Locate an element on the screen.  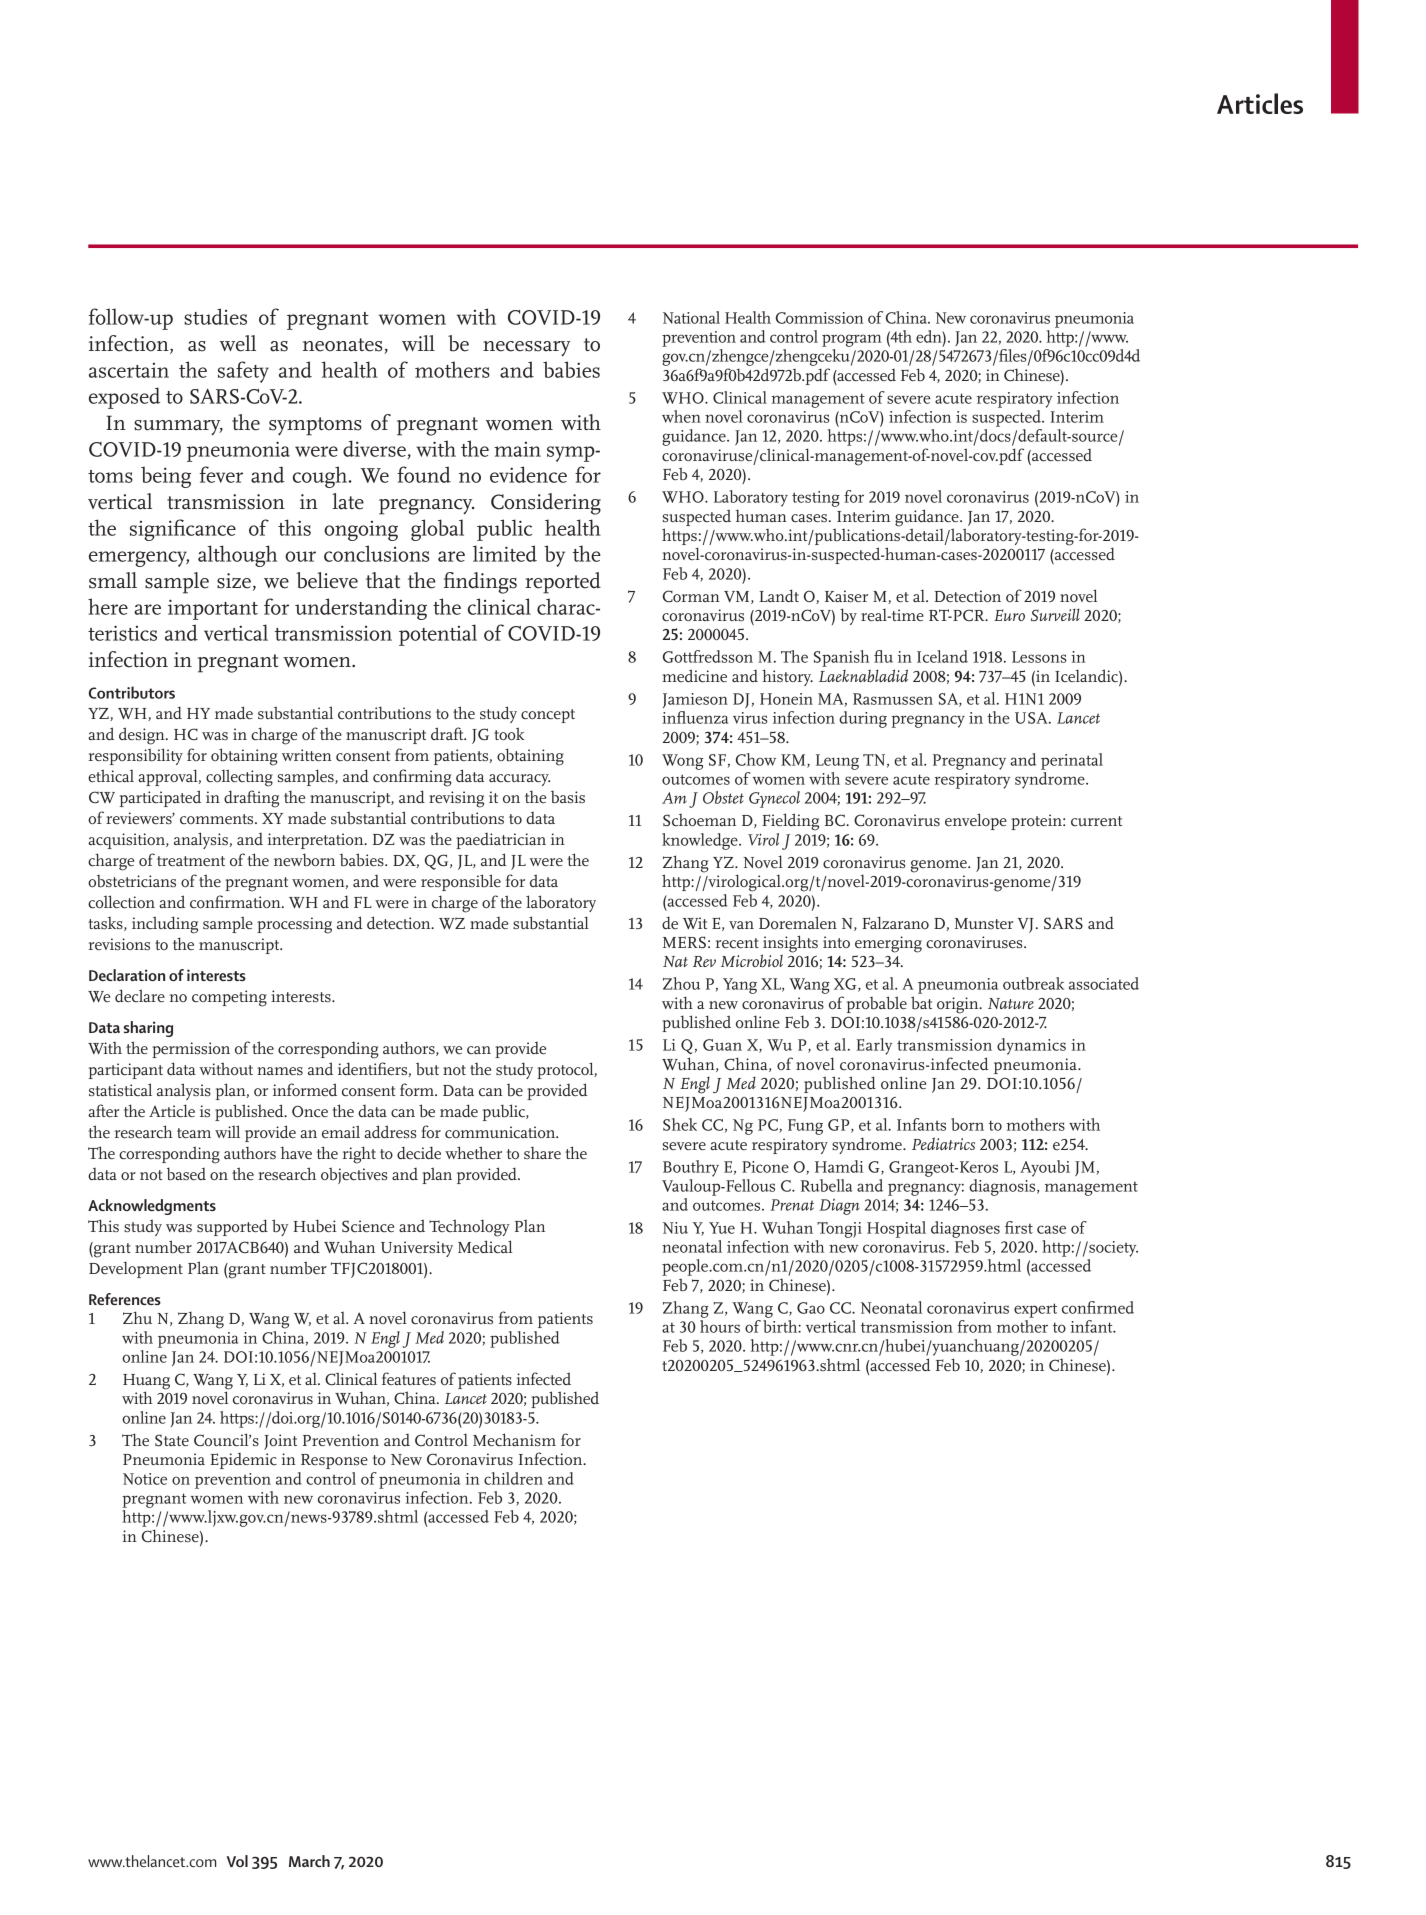
expert is located at coordinates (1035, 1310).
